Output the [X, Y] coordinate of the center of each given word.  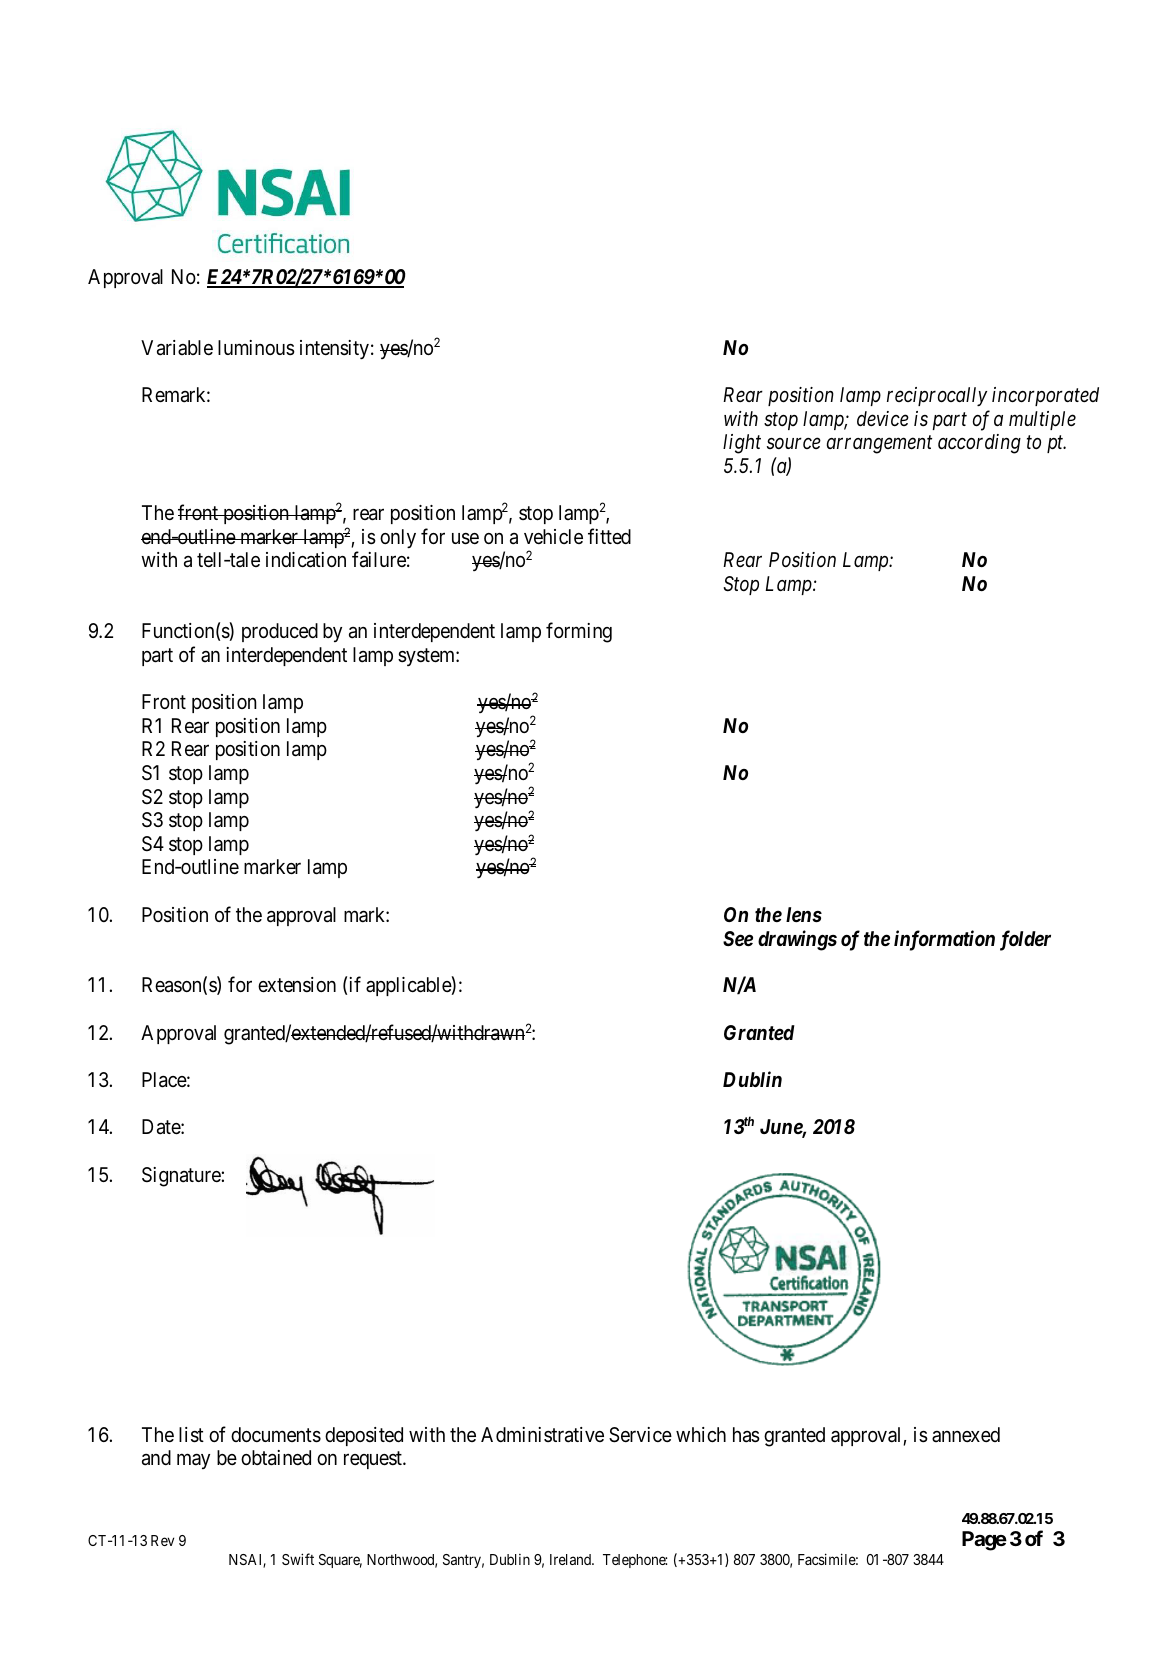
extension [297, 985]
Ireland [571, 1559]
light [742, 444]
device [883, 418]
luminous [256, 348]
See [738, 938]
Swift [298, 1559]
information [944, 940]
